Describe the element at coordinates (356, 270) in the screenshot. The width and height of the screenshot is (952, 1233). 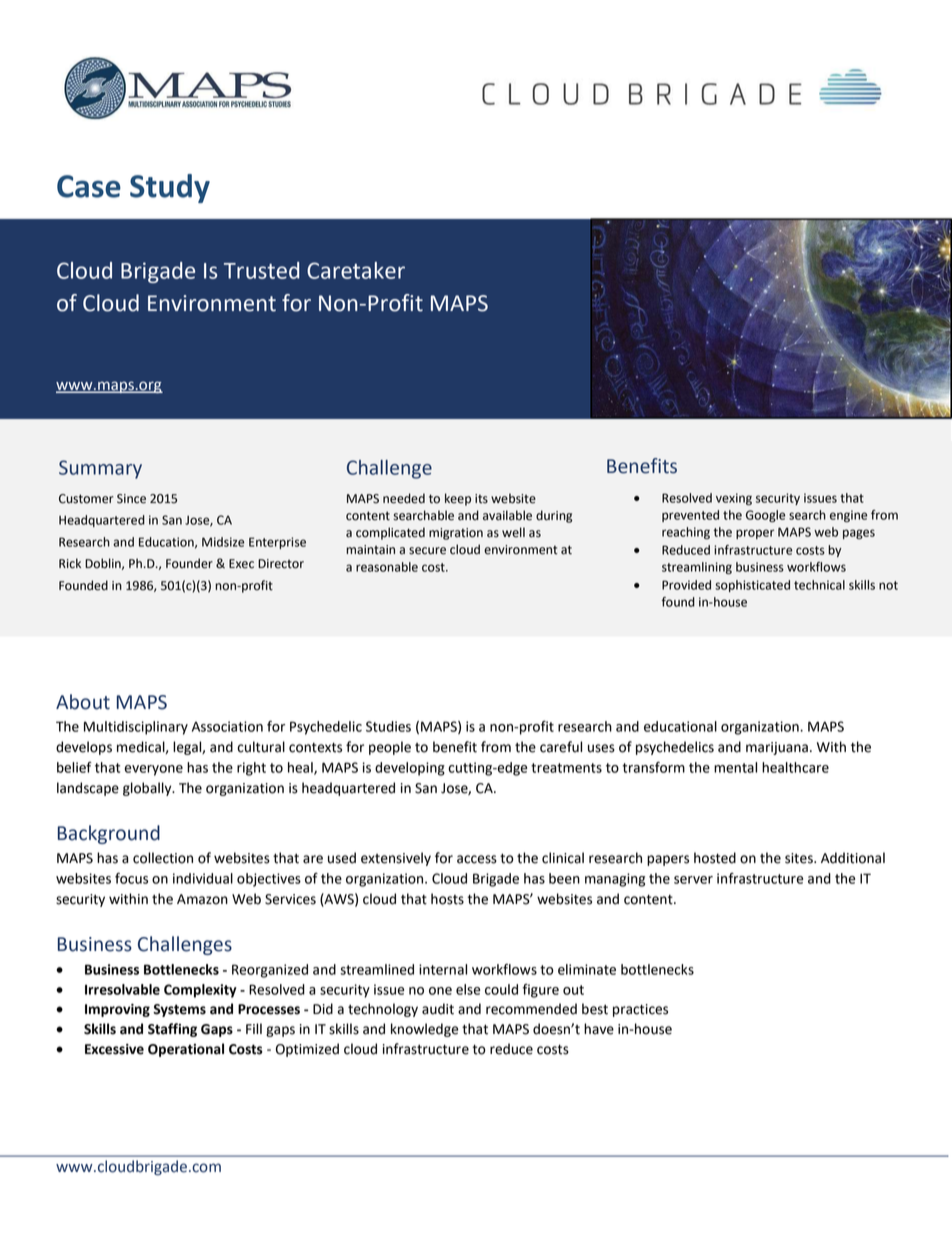
I see `Caretaker` at that location.
